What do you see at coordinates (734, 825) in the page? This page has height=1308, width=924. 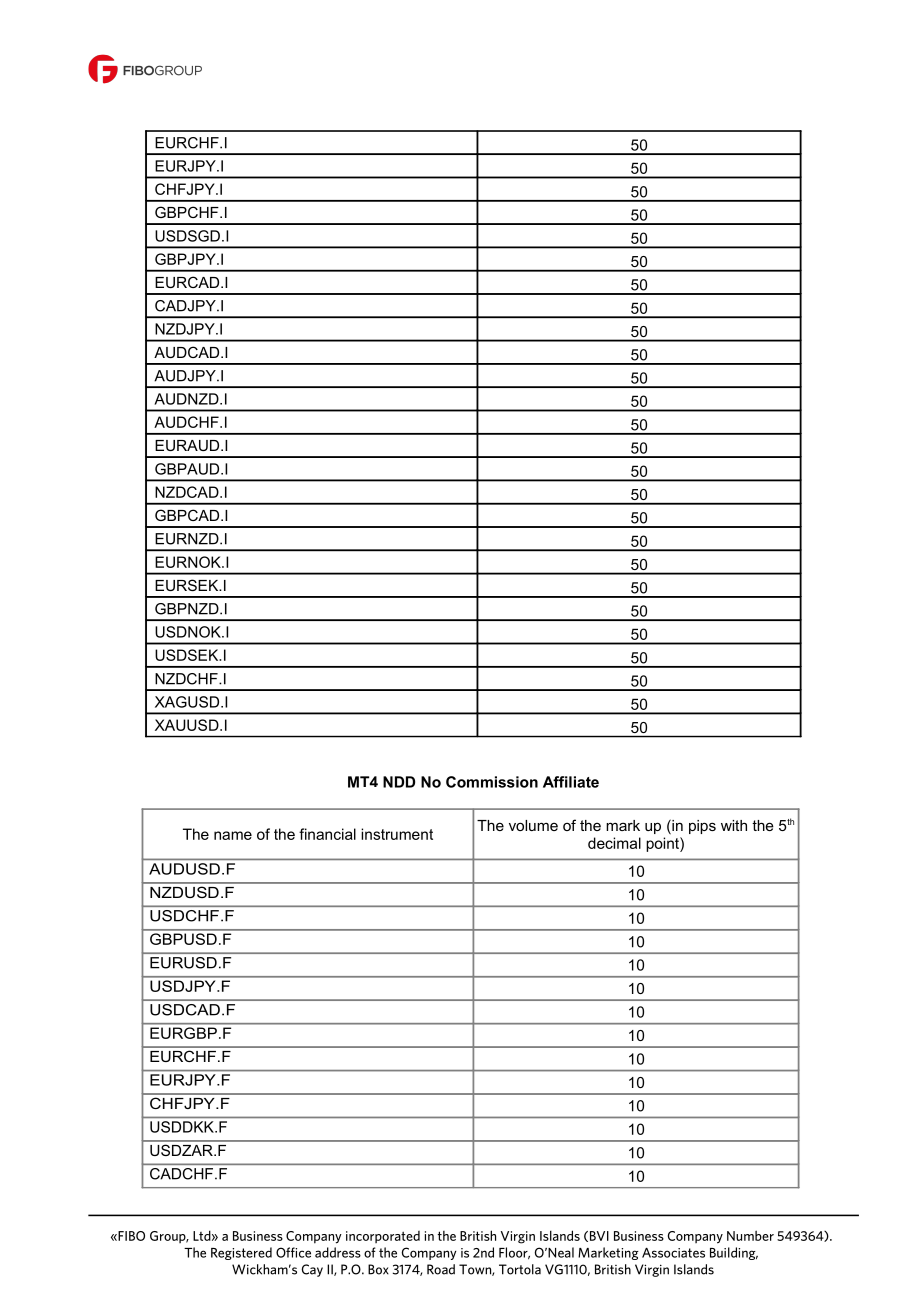 I see `with` at bounding box center [734, 825].
